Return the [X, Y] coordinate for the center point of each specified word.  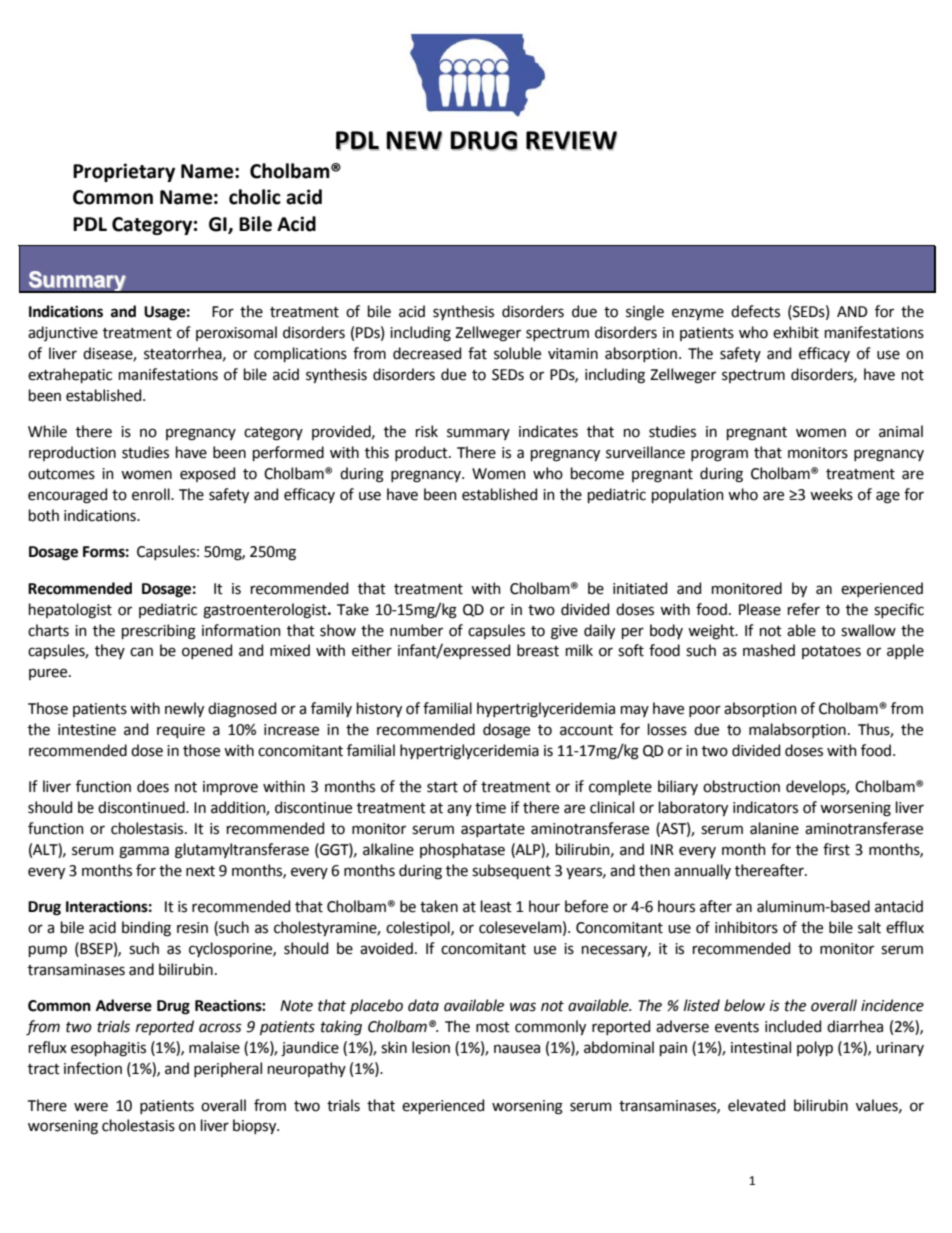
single [645, 313]
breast [538, 650]
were [91, 1107]
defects [755, 311]
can [141, 652]
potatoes [831, 652]
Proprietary [124, 172]
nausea [517, 1049]
